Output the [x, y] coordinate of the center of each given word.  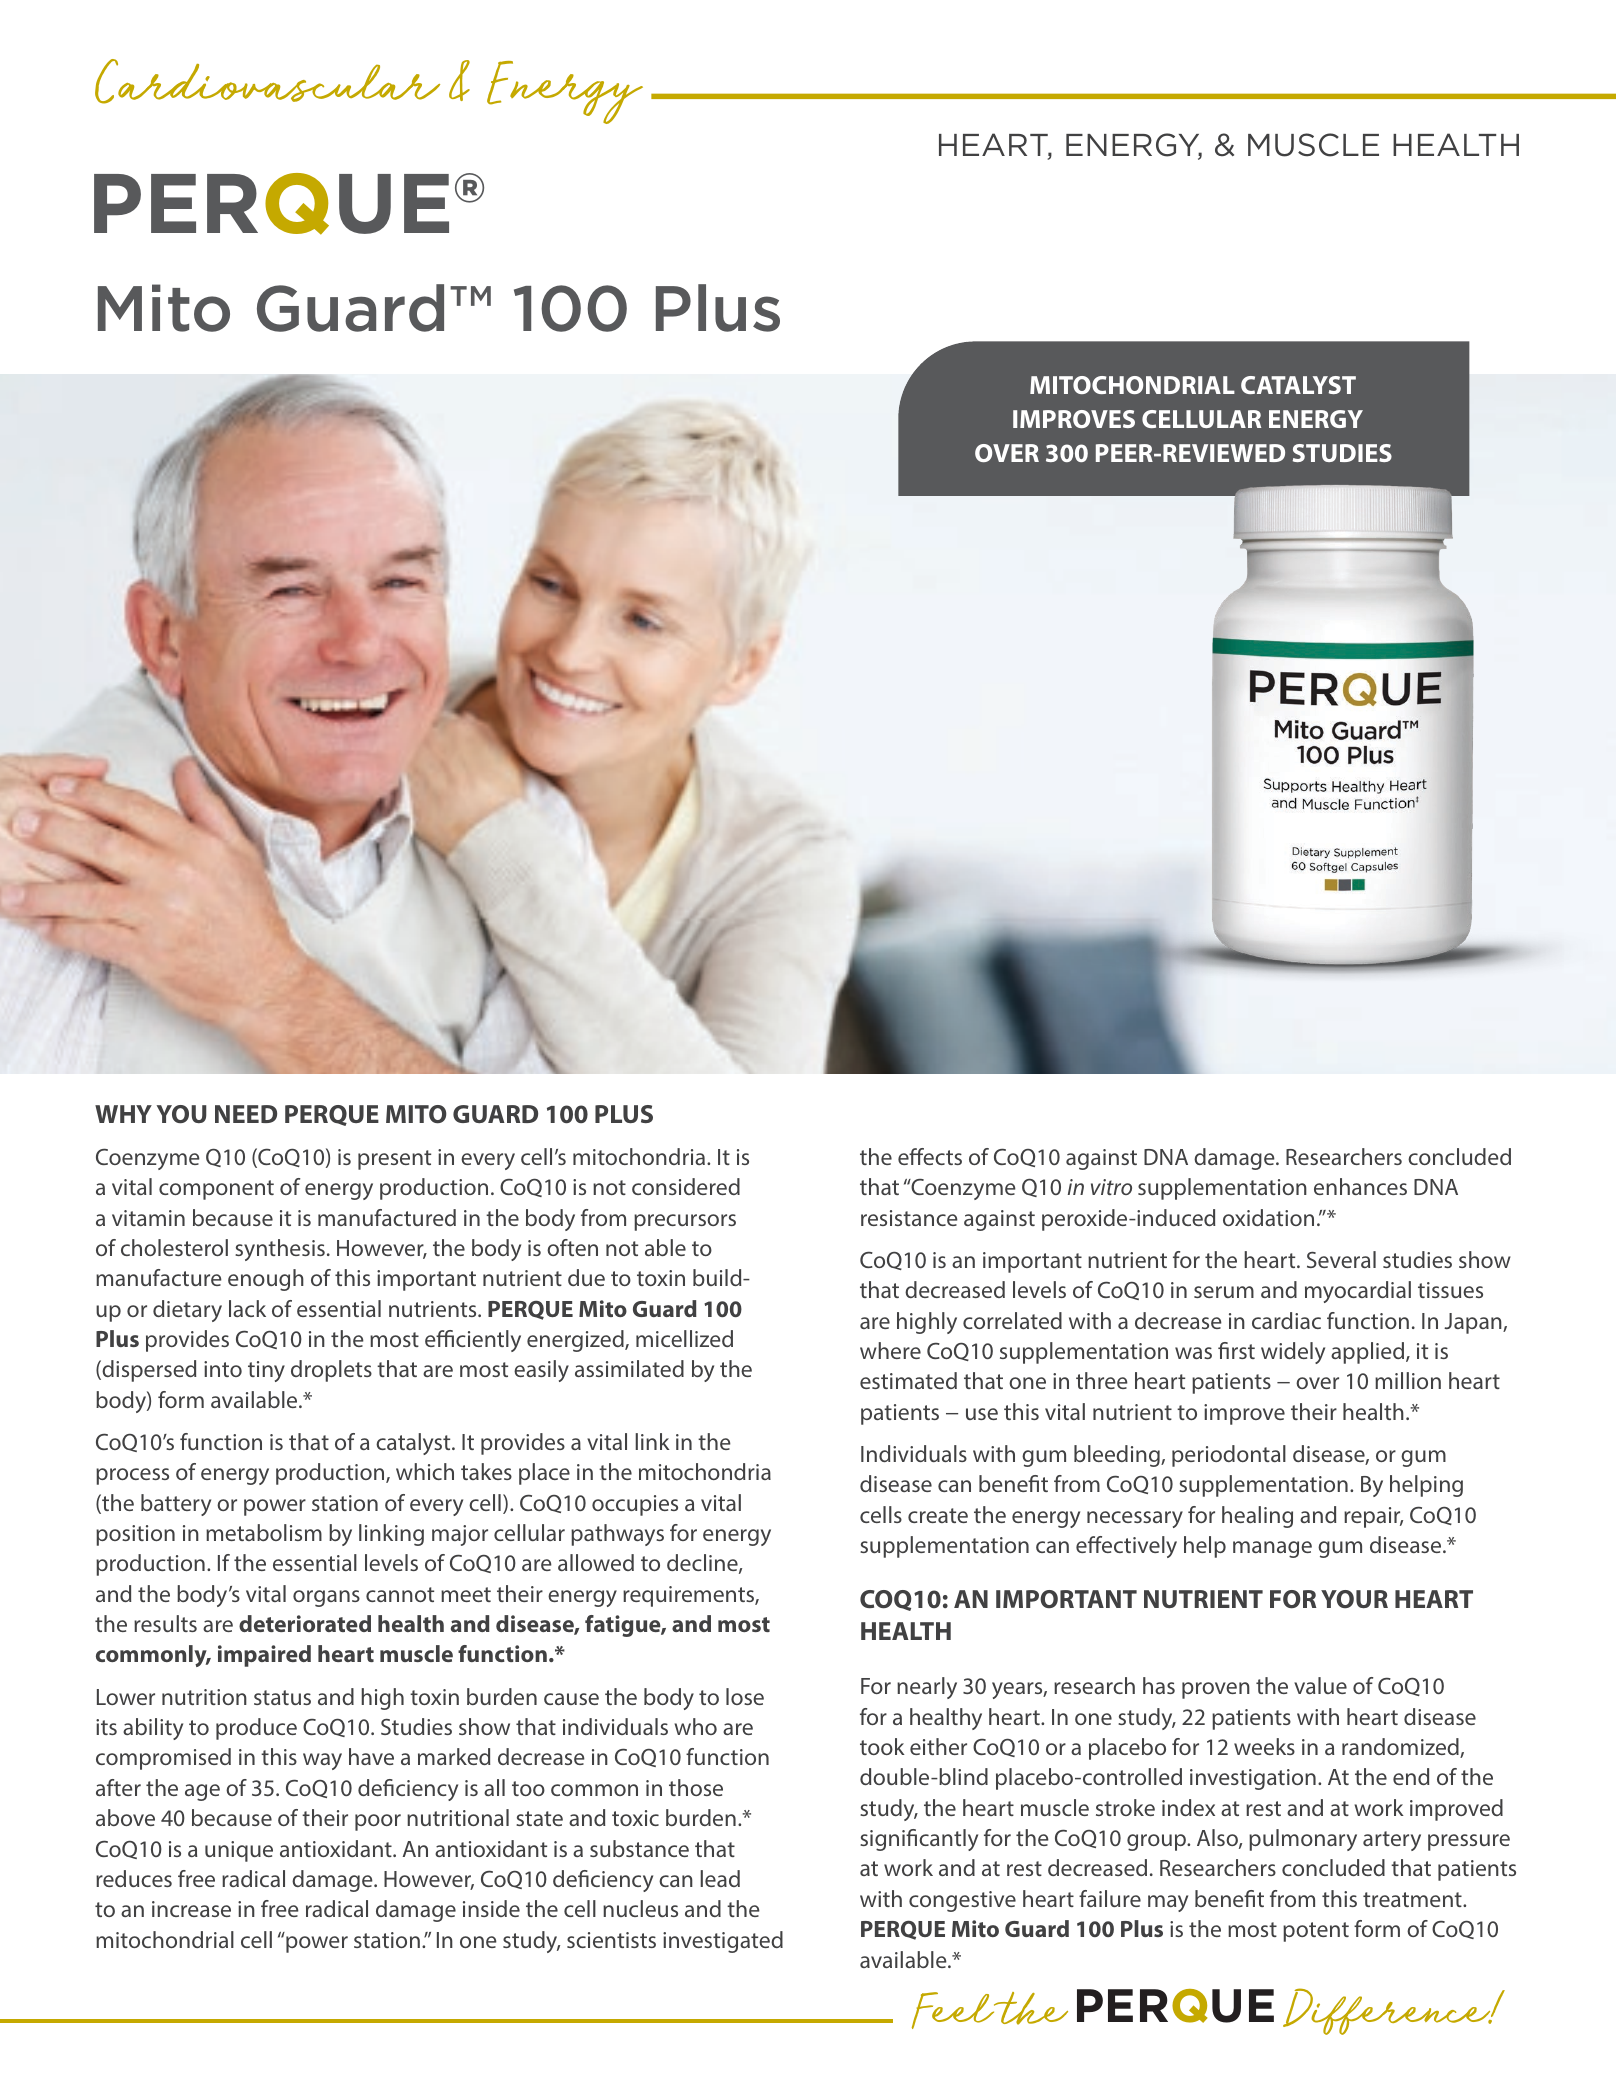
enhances [1360, 1186]
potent [1316, 1932]
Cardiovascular [267, 81]
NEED [246, 1114]
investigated [723, 1942]
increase [191, 1909]
